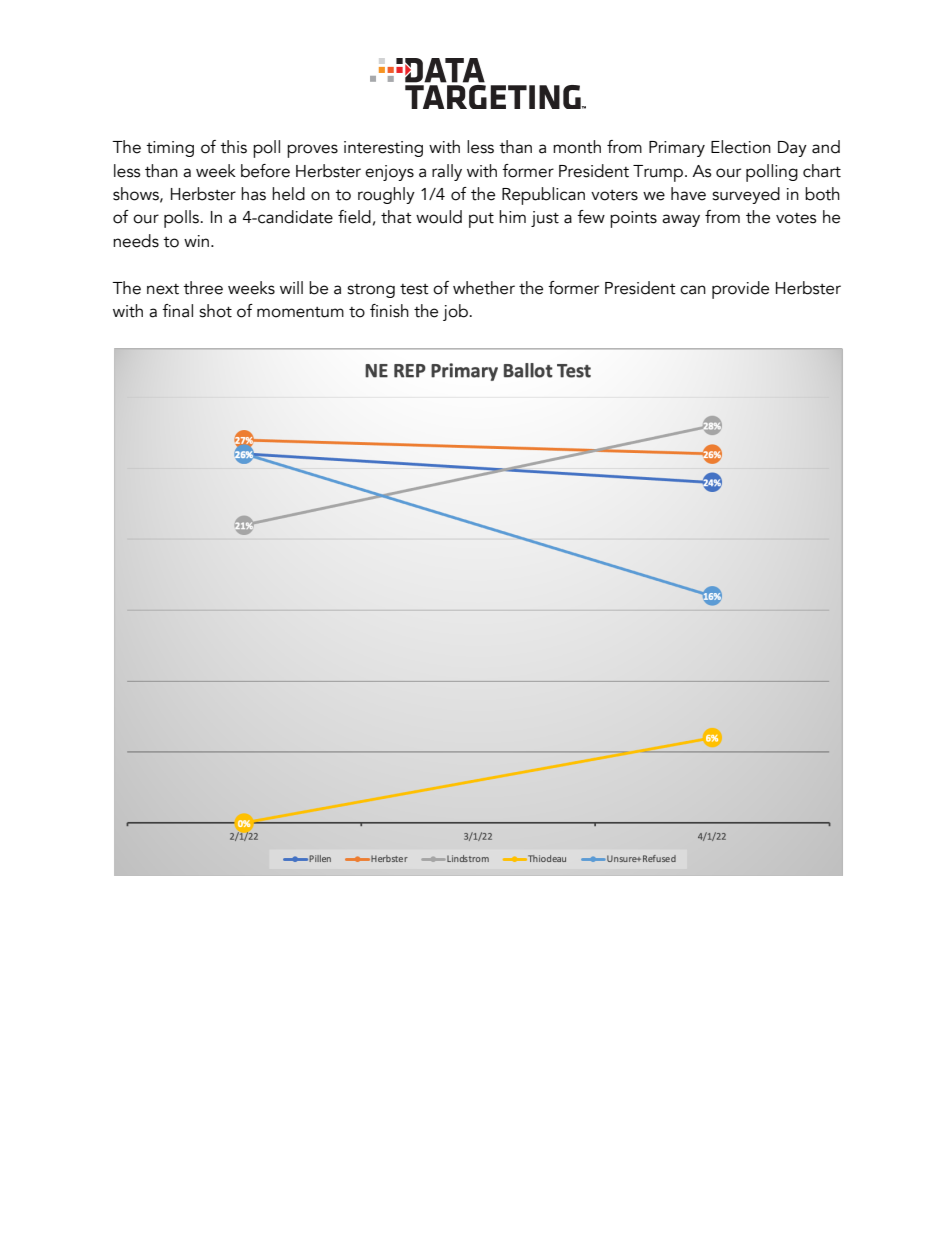 This screenshot has width=952, height=1233. What do you see at coordinates (196, 241) in the screenshot?
I see `win` at bounding box center [196, 241].
